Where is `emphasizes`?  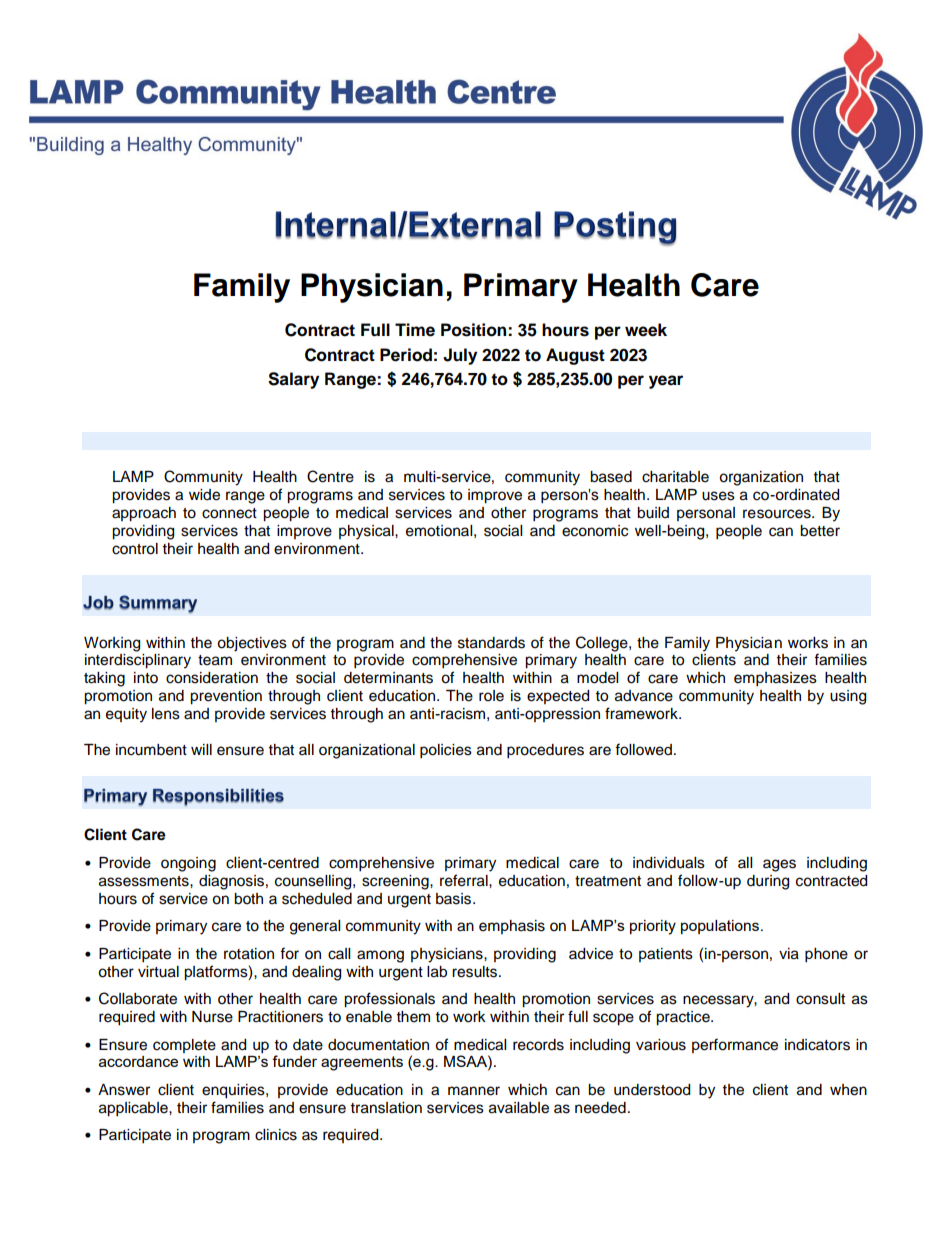
emphasizes is located at coordinates (775, 679).
